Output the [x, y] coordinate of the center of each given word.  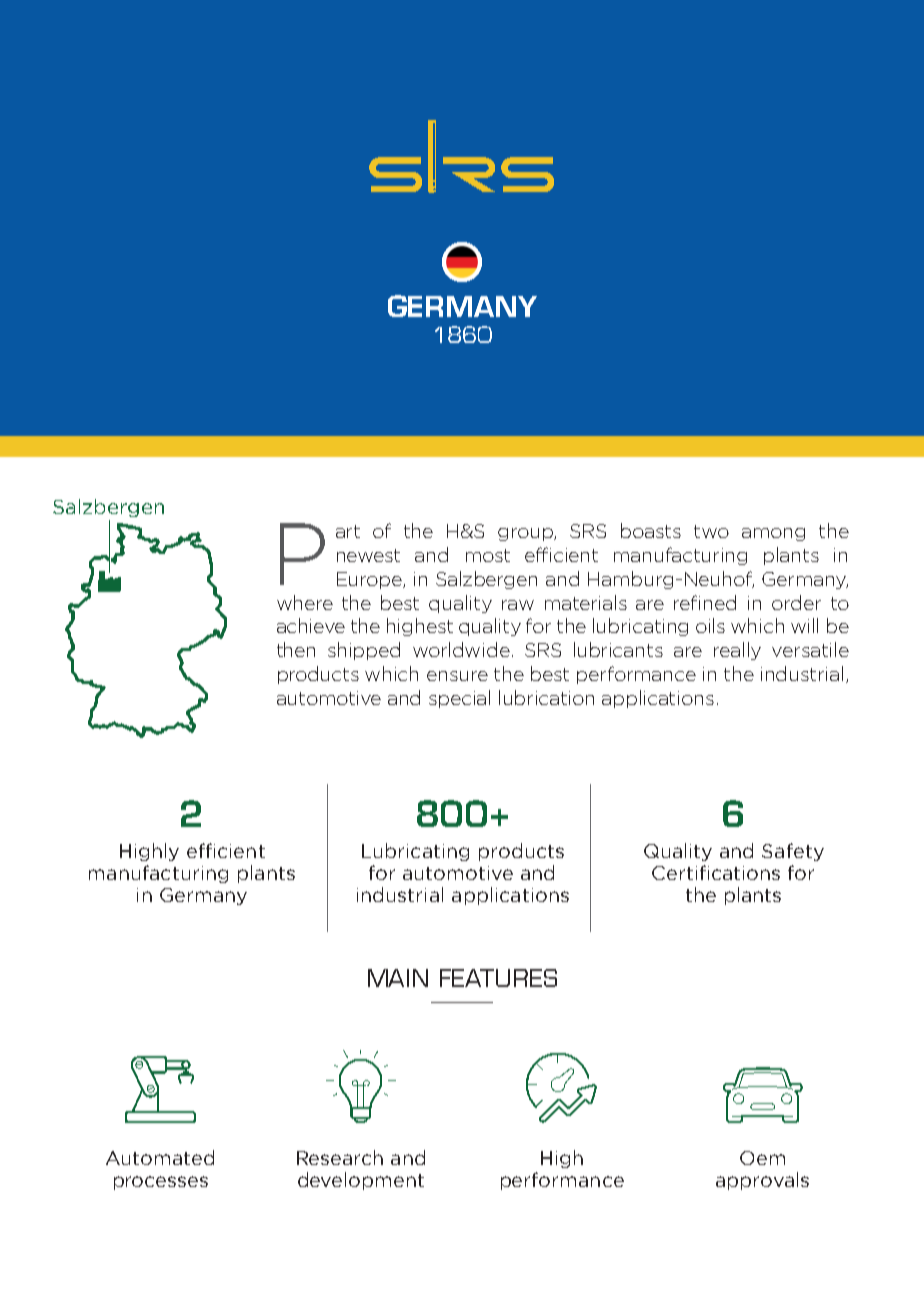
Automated [160, 1157]
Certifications [716, 872]
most [488, 555]
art [348, 531]
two [711, 531]
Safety [793, 852]
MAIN [398, 978]
